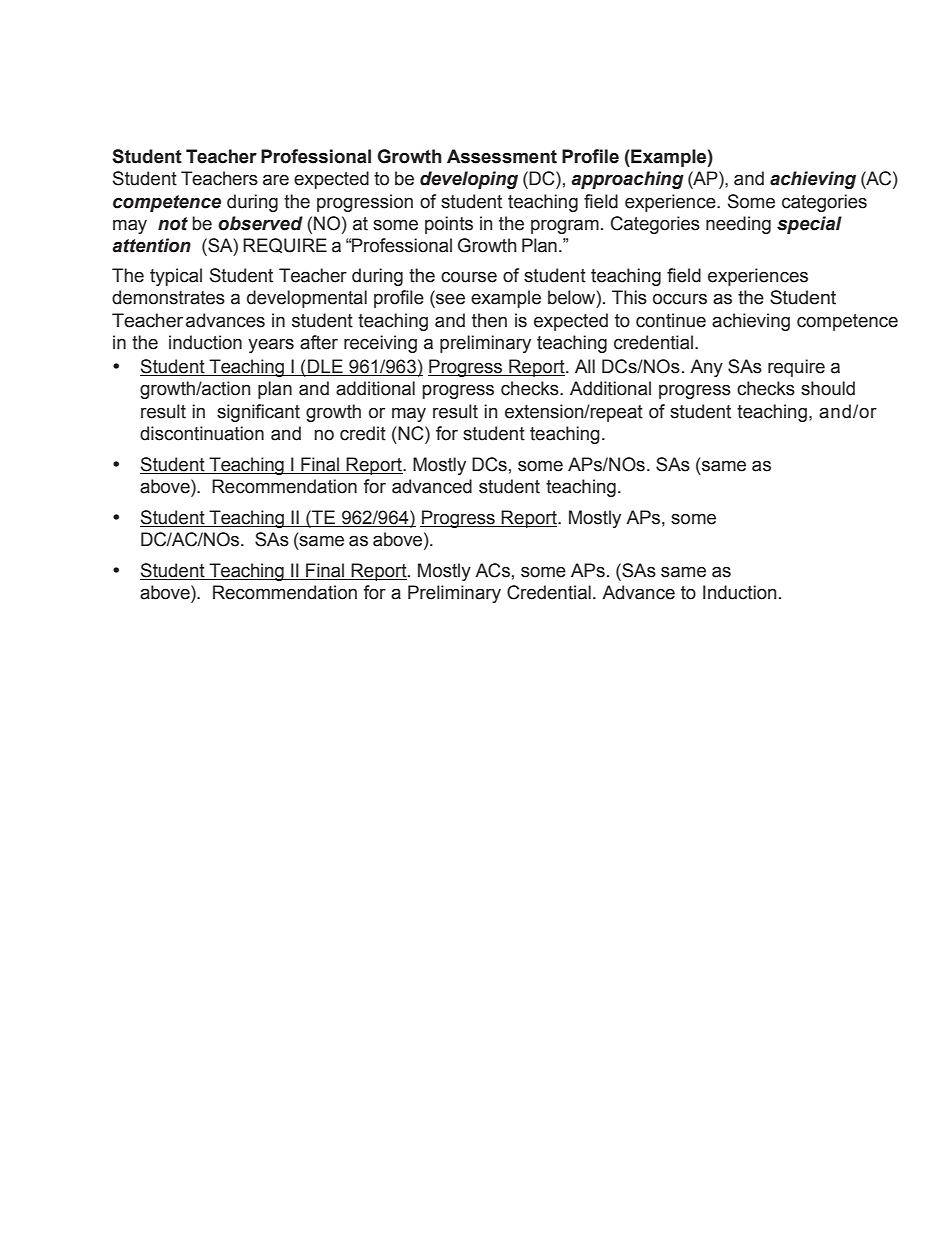 This screenshot has width=952, height=1233. Describe the element at coordinates (627, 180) in the screenshot. I see `approaching` at that location.
